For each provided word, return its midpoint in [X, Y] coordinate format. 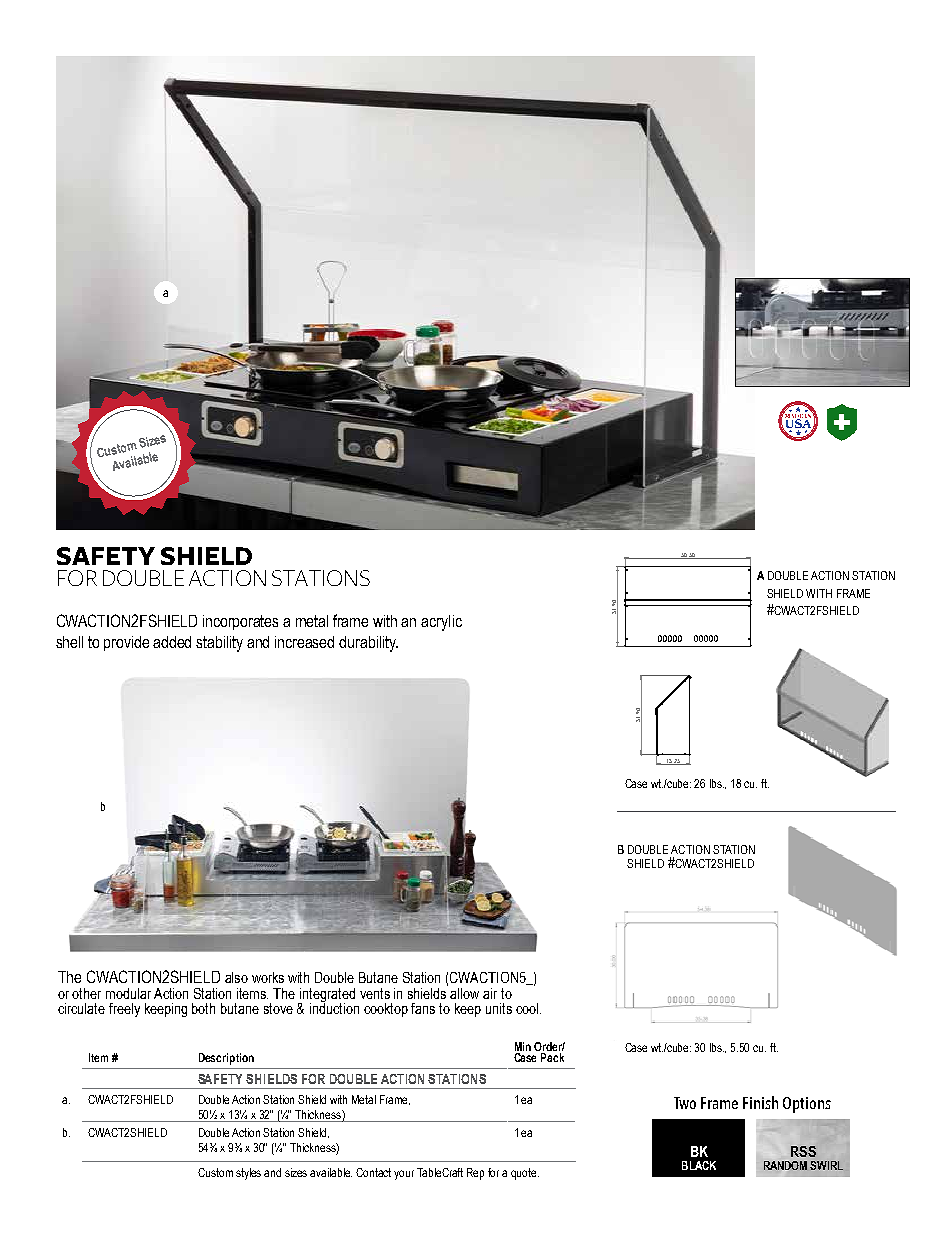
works [268, 977]
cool [528, 1008]
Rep [475, 1174]
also [236, 977]
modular [128, 993]
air [490, 993]
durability [368, 644]
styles [248, 1174]
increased [304, 642]
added [172, 642]
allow [464, 993]
